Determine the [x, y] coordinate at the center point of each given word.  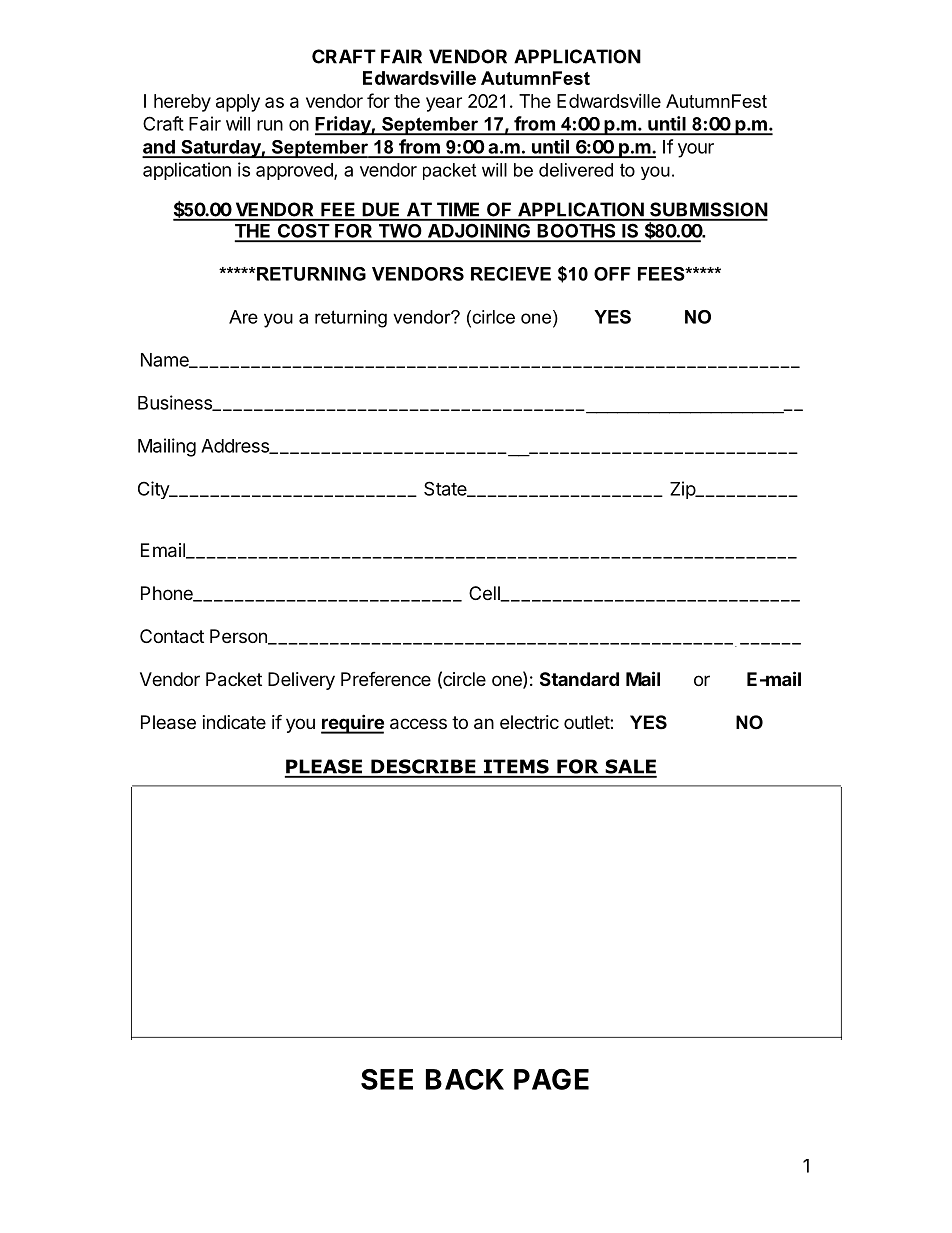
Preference [386, 679]
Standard [579, 679]
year [444, 104]
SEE [387, 1079]
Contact [172, 636]
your [696, 150]
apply [238, 103]
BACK [465, 1079]
